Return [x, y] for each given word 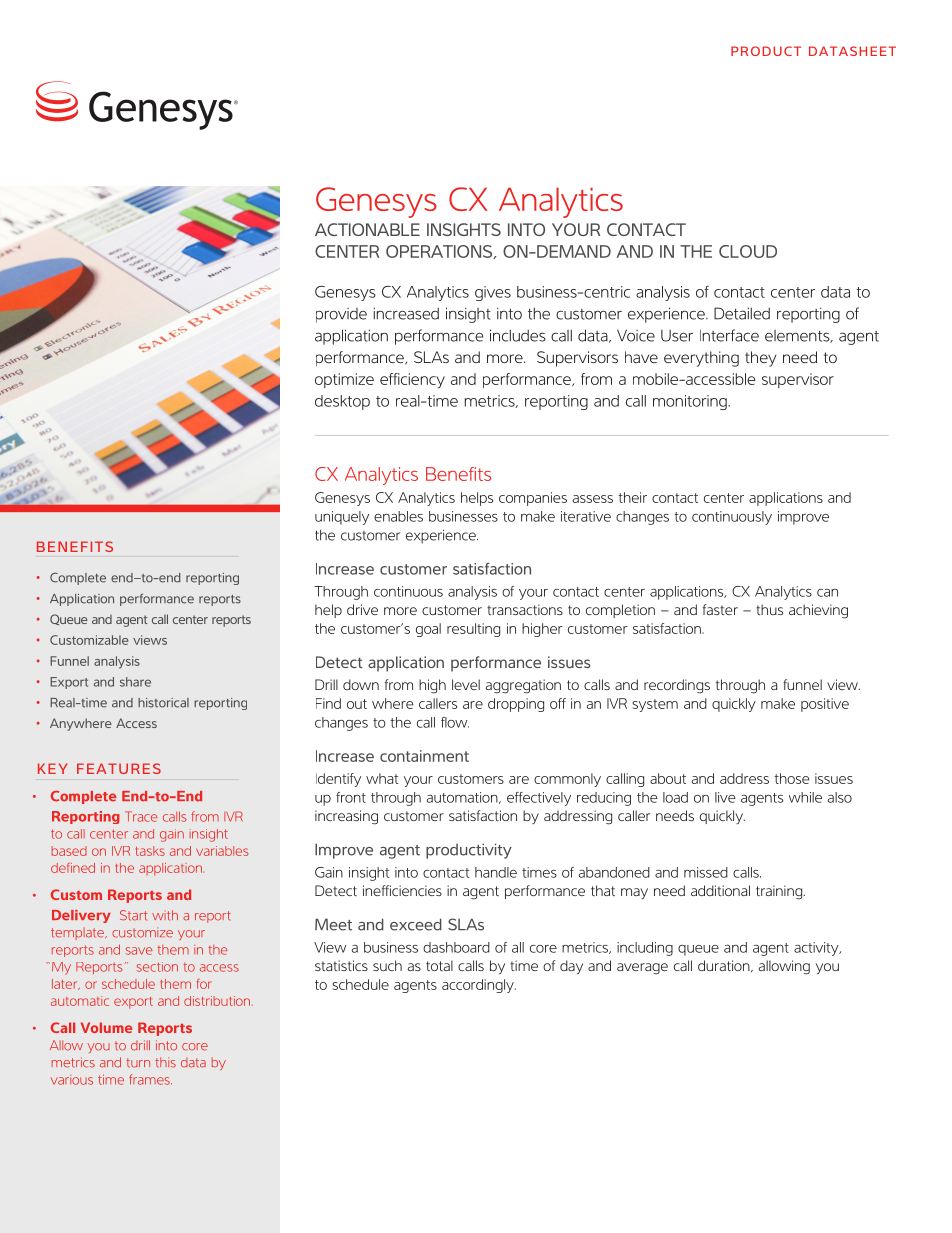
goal [428, 630]
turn [138, 1063]
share [135, 682]
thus [769, 609]
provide [341, 315]
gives [493, 293]
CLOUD [748, 251]
